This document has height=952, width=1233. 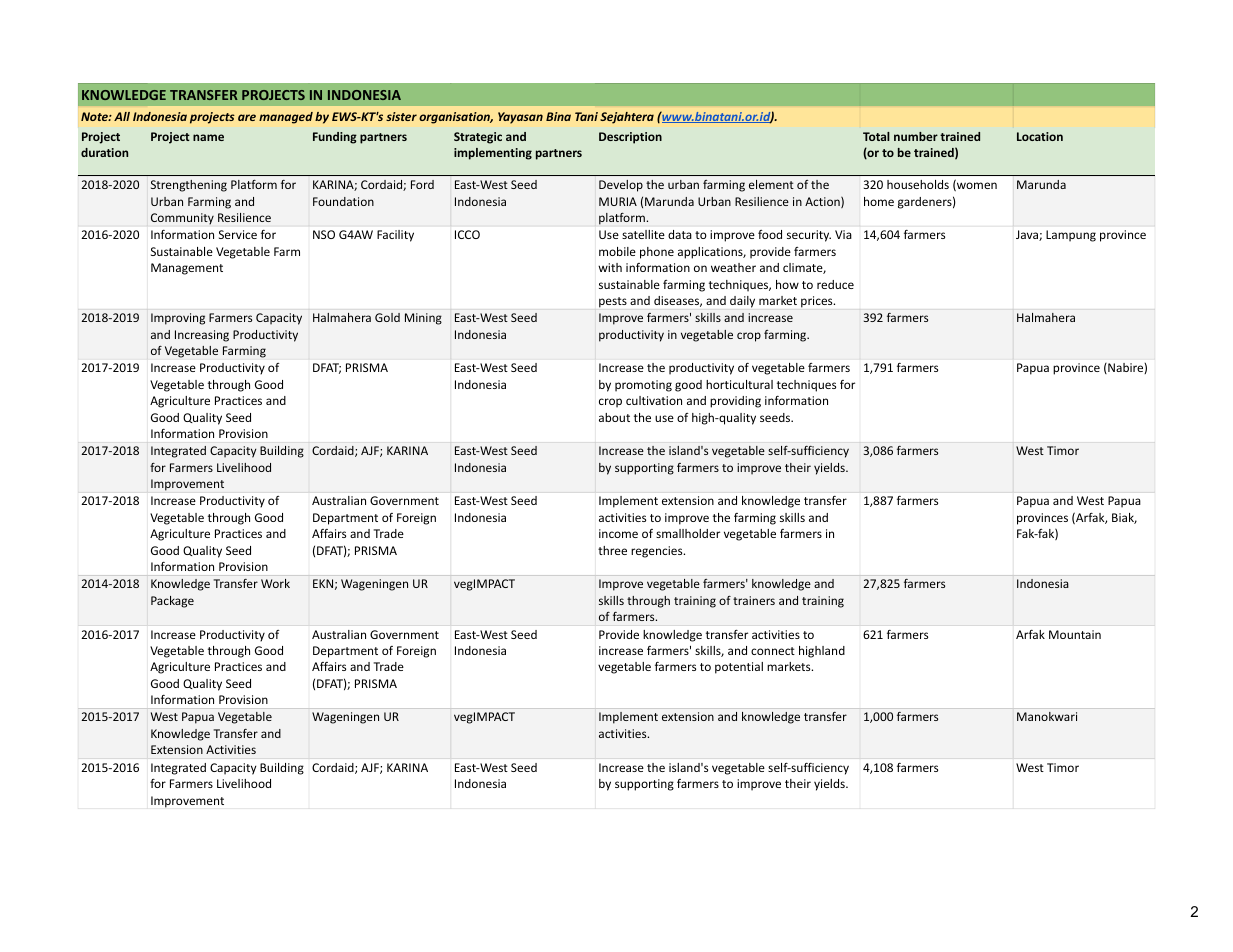 I want to click on name, so click(x=208, y=137).
